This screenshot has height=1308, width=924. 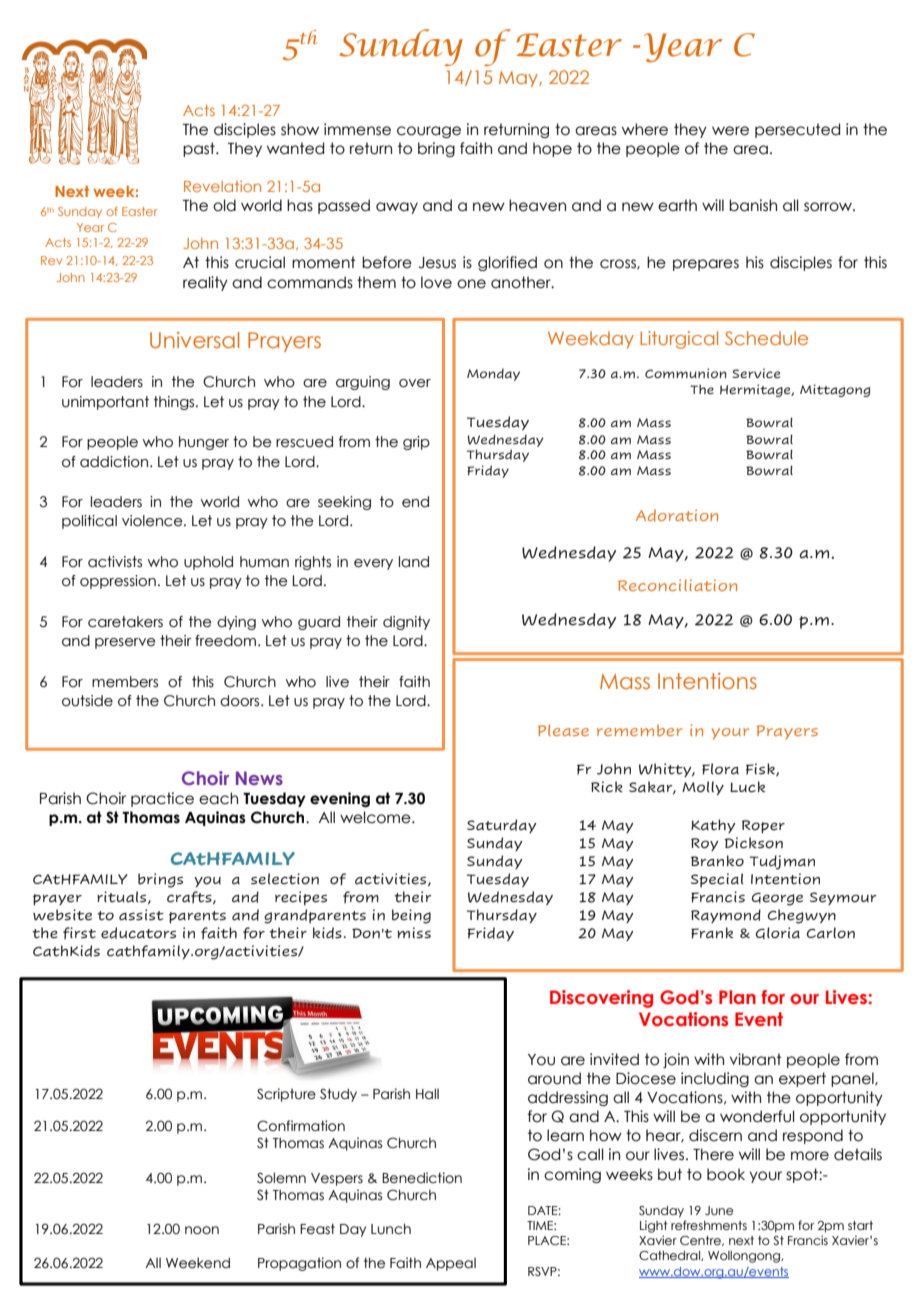 What do you see at coordinates (797, 130) in the screenshot?
I see `persecuted` at bounding box center [797, 130].
